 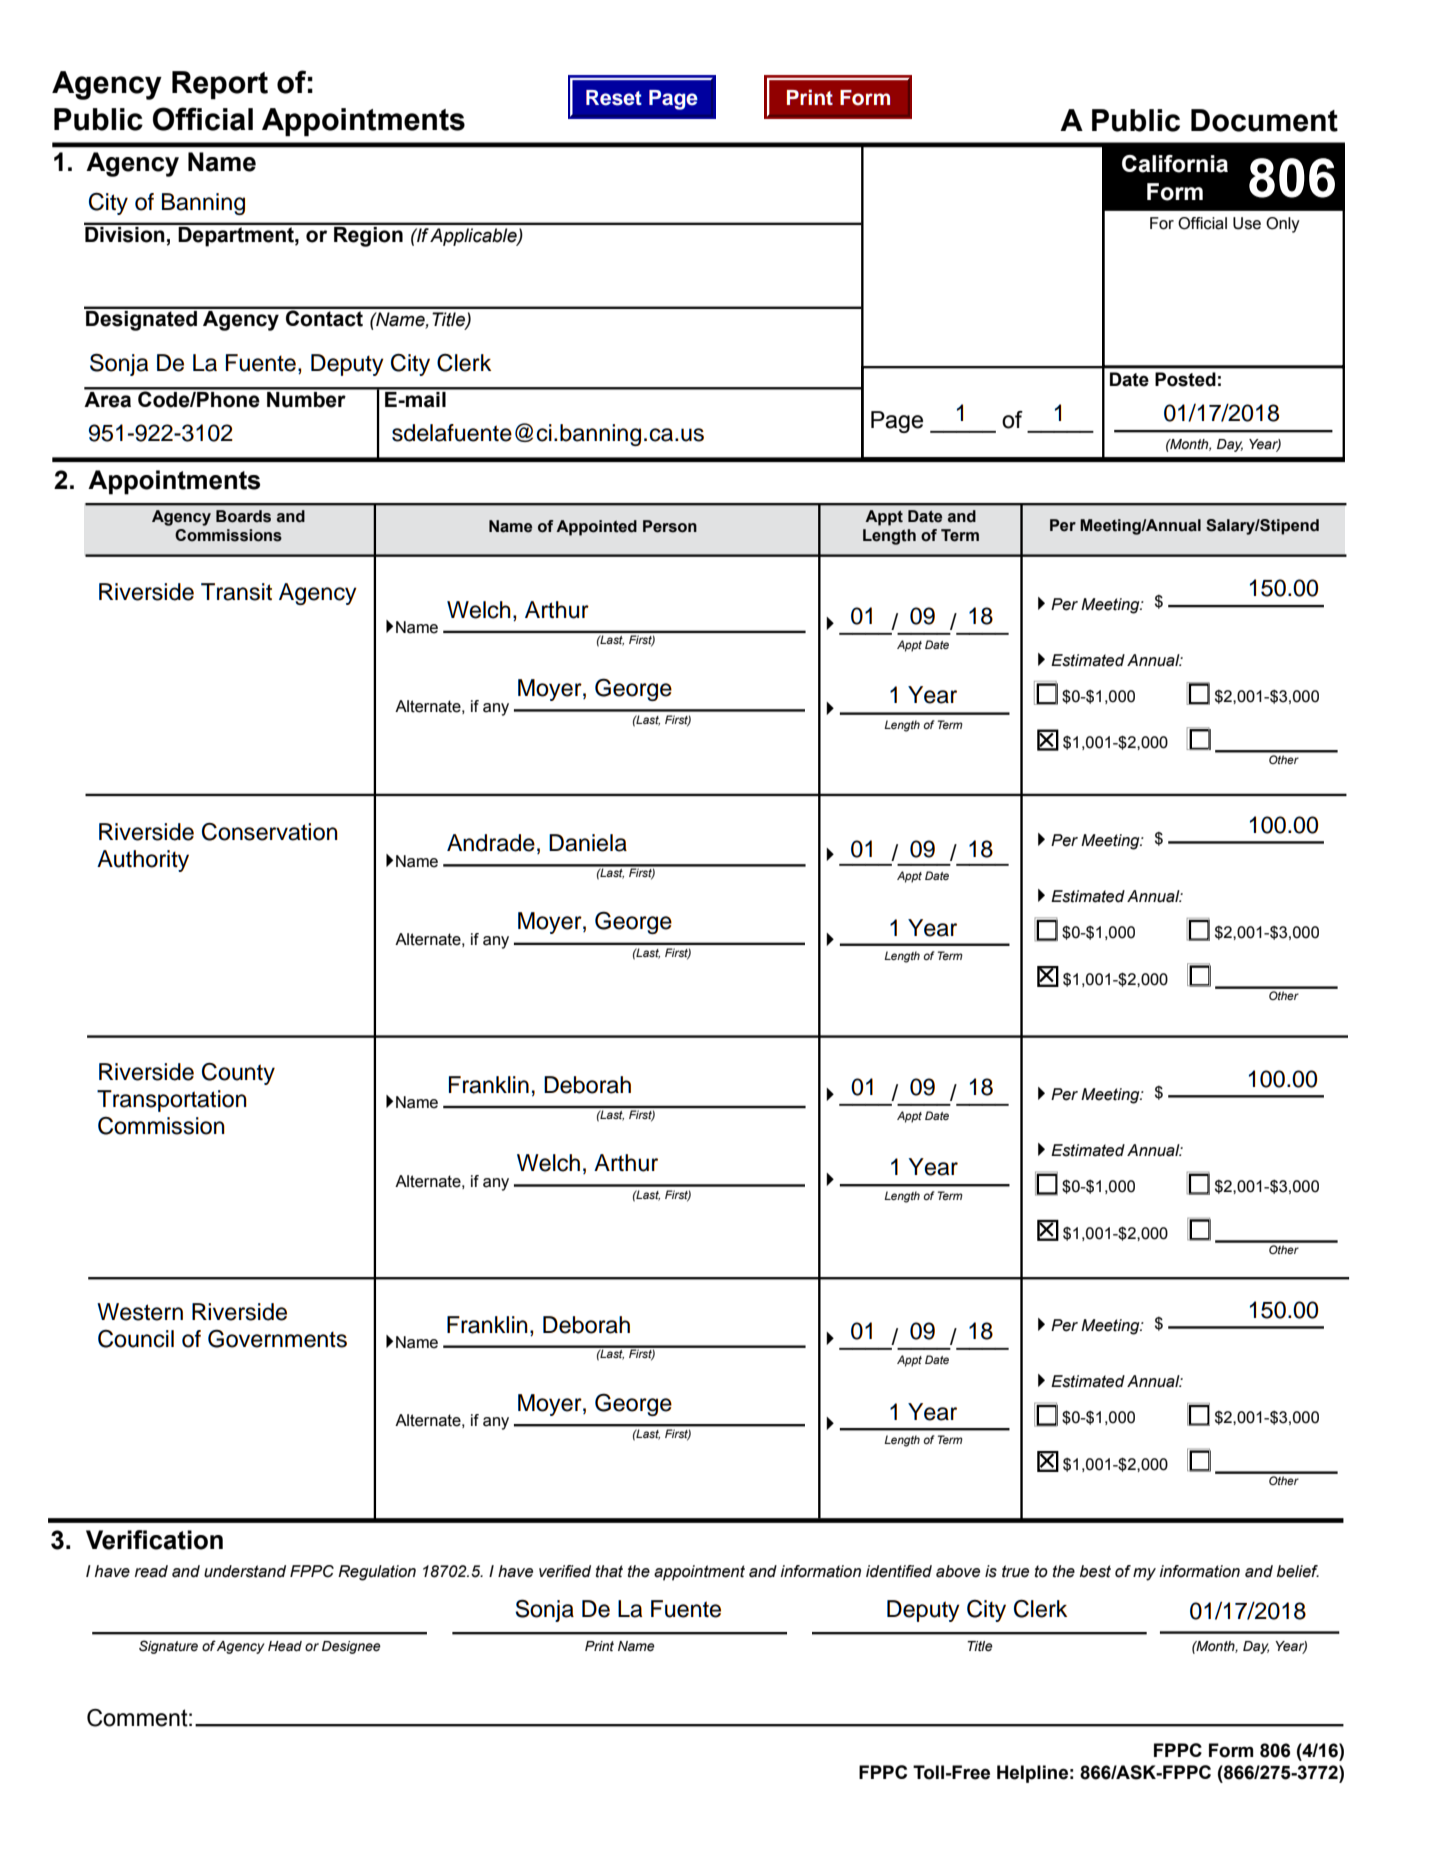 What do you see at coordinates (565, 1571) in the page?
I see `verified` at bounding box center [565, 1571].
